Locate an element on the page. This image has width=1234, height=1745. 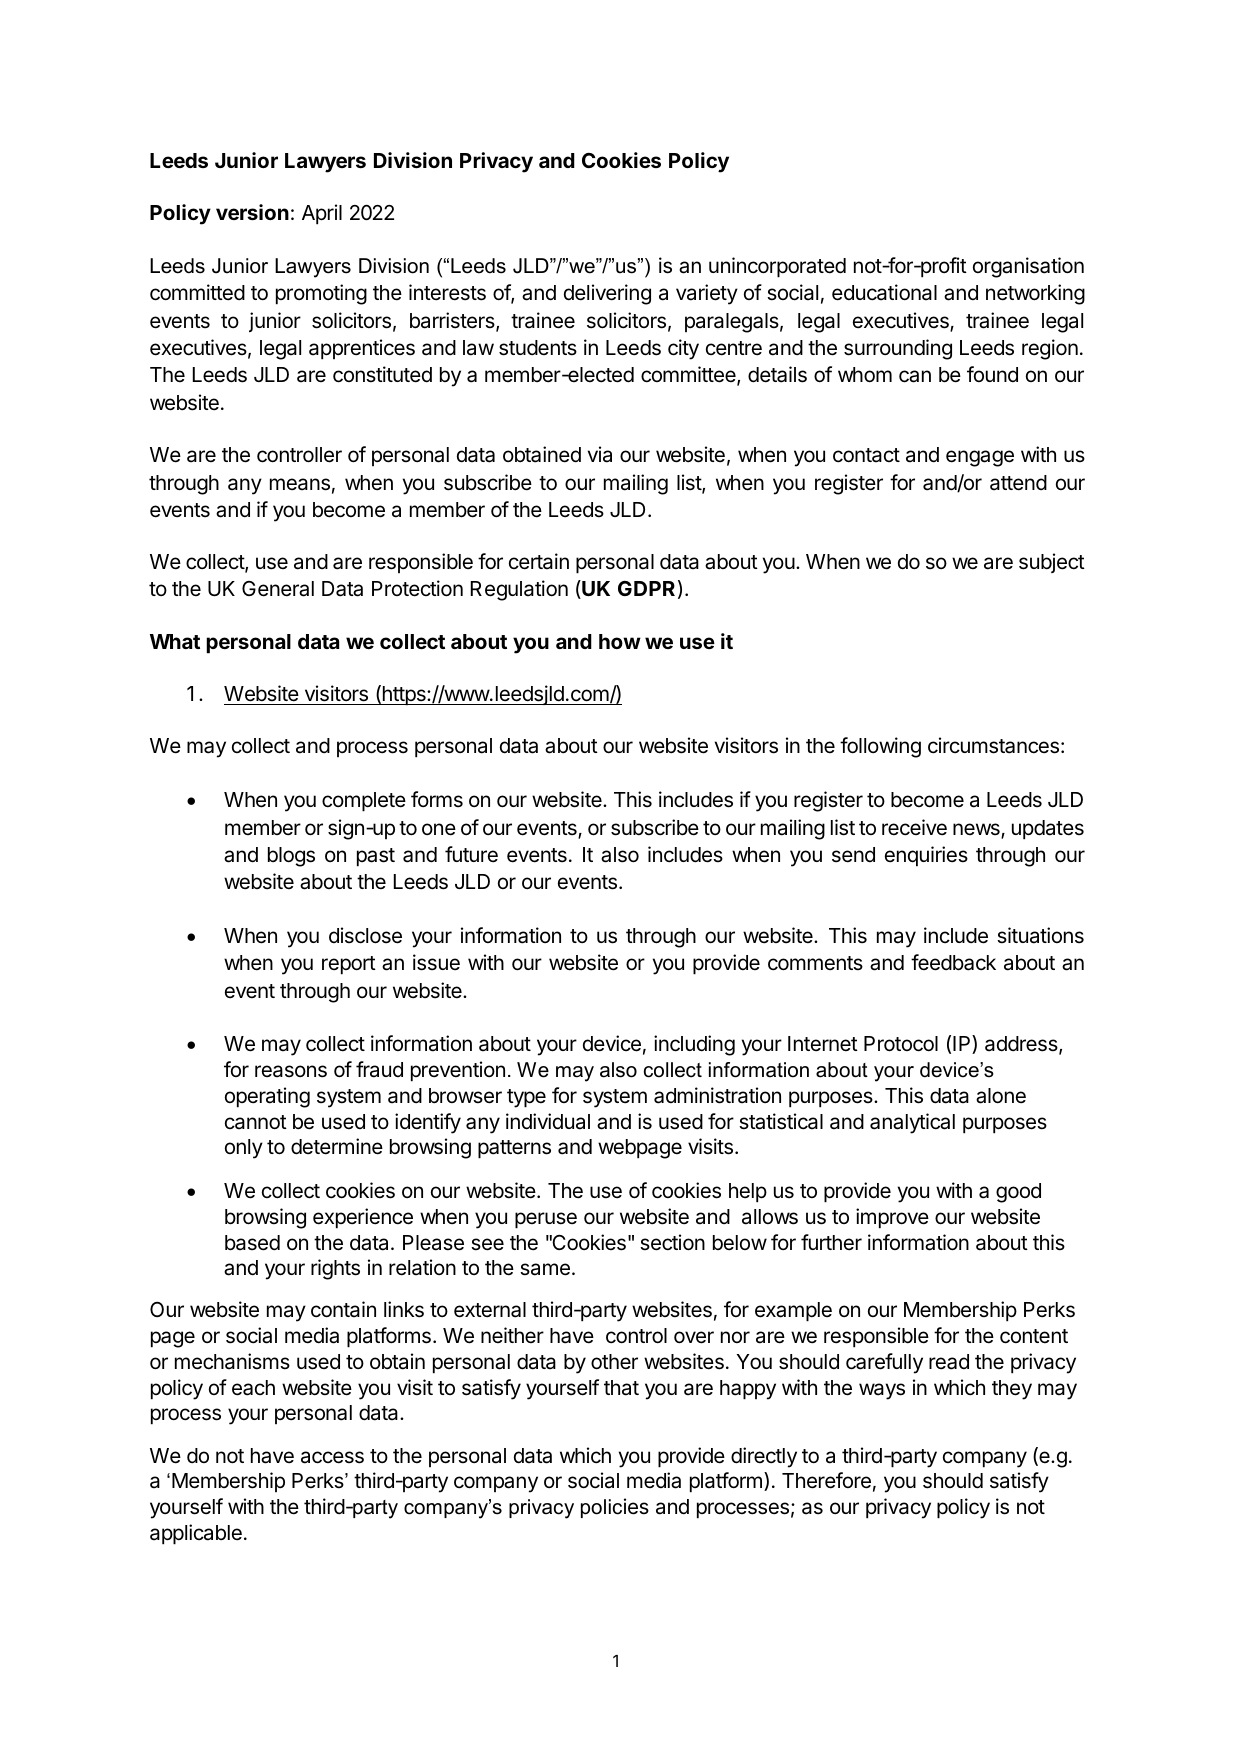
enquiries is located at coordinates (926, 856).
